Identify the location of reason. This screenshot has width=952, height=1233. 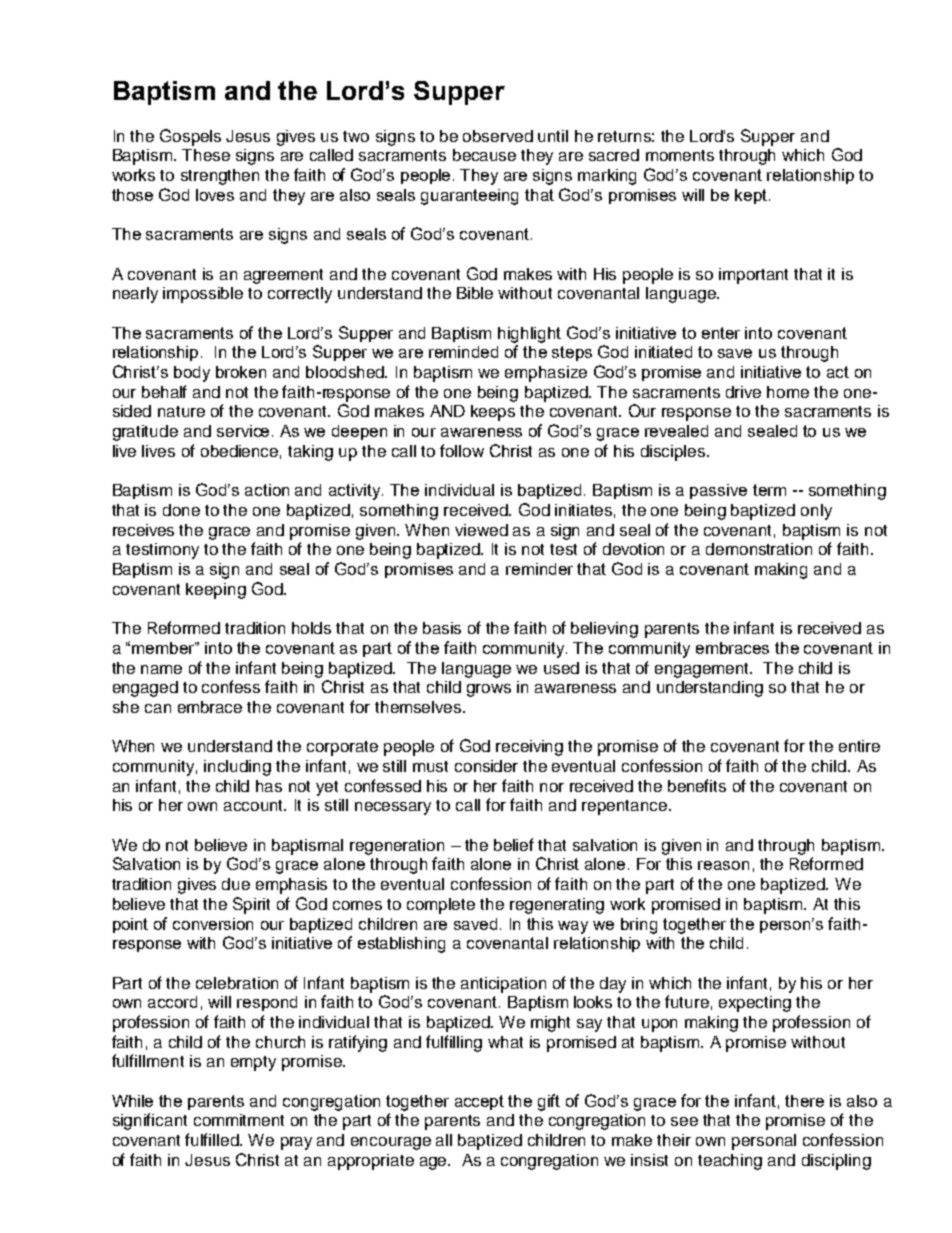
(723, 865).
